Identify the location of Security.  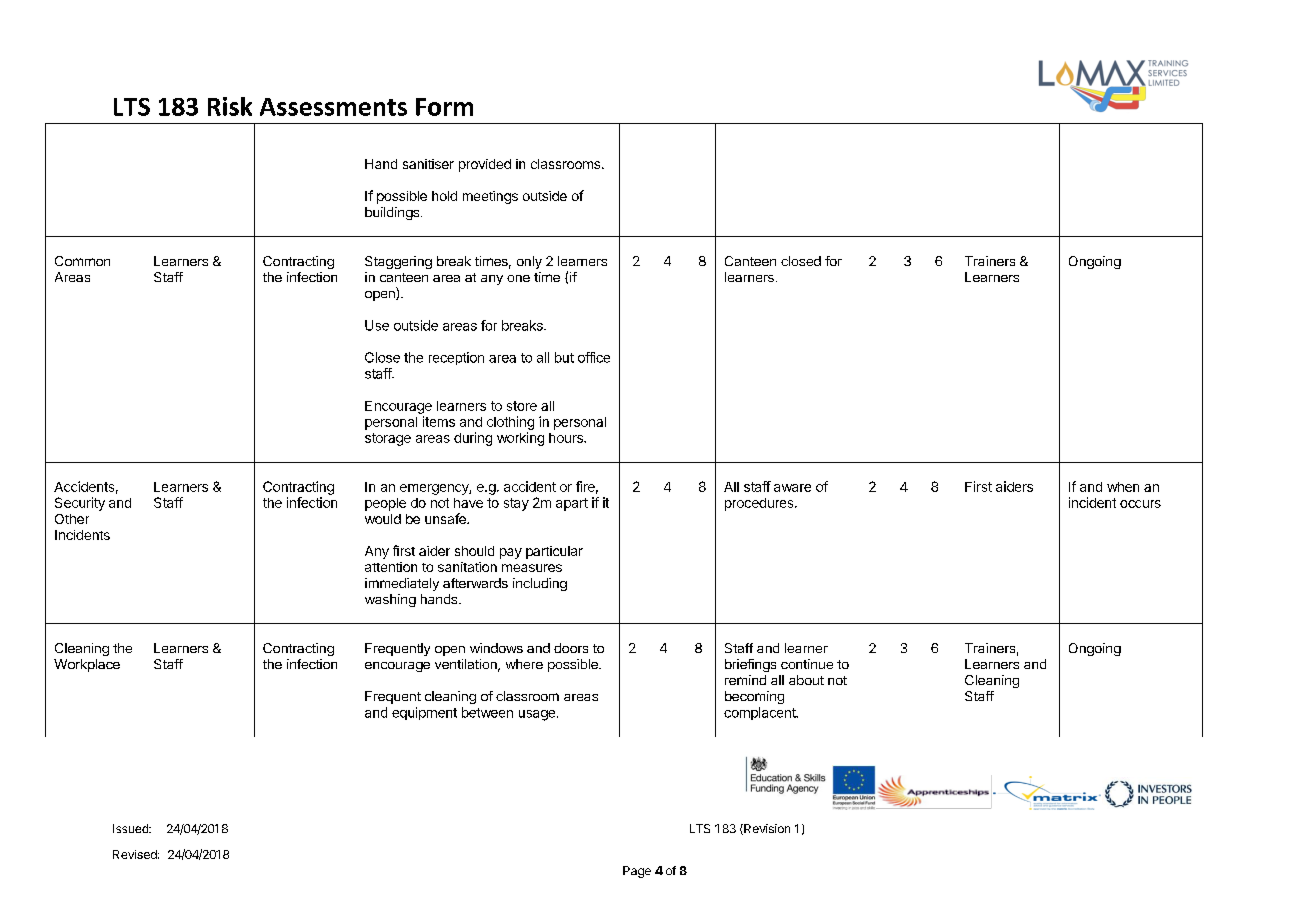
(80, 504).
